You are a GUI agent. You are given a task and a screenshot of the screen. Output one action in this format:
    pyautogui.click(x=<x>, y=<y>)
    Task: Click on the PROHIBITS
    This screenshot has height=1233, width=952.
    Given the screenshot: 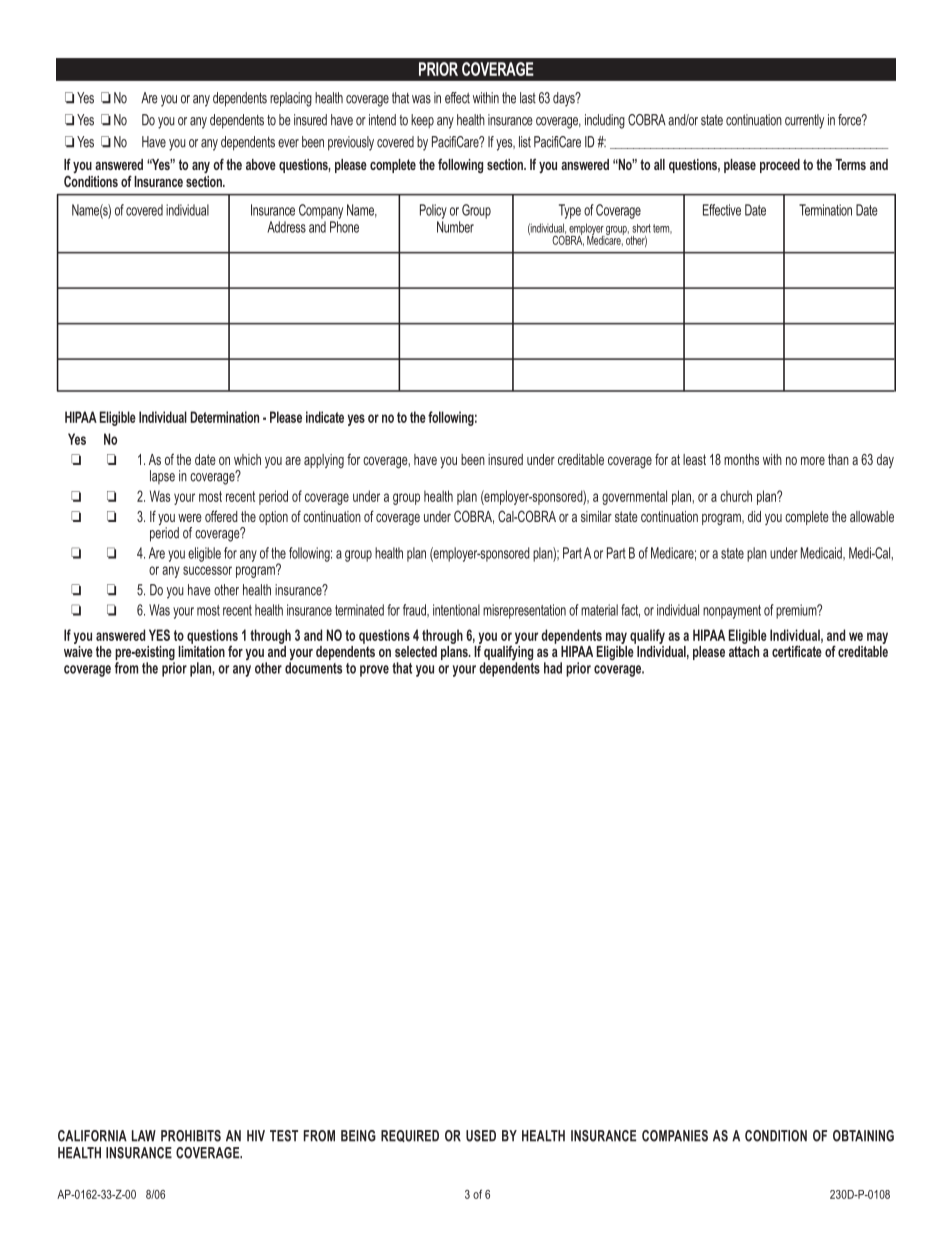 What is the action you would take?
    pyautogui.click(x=191, y=1136)
